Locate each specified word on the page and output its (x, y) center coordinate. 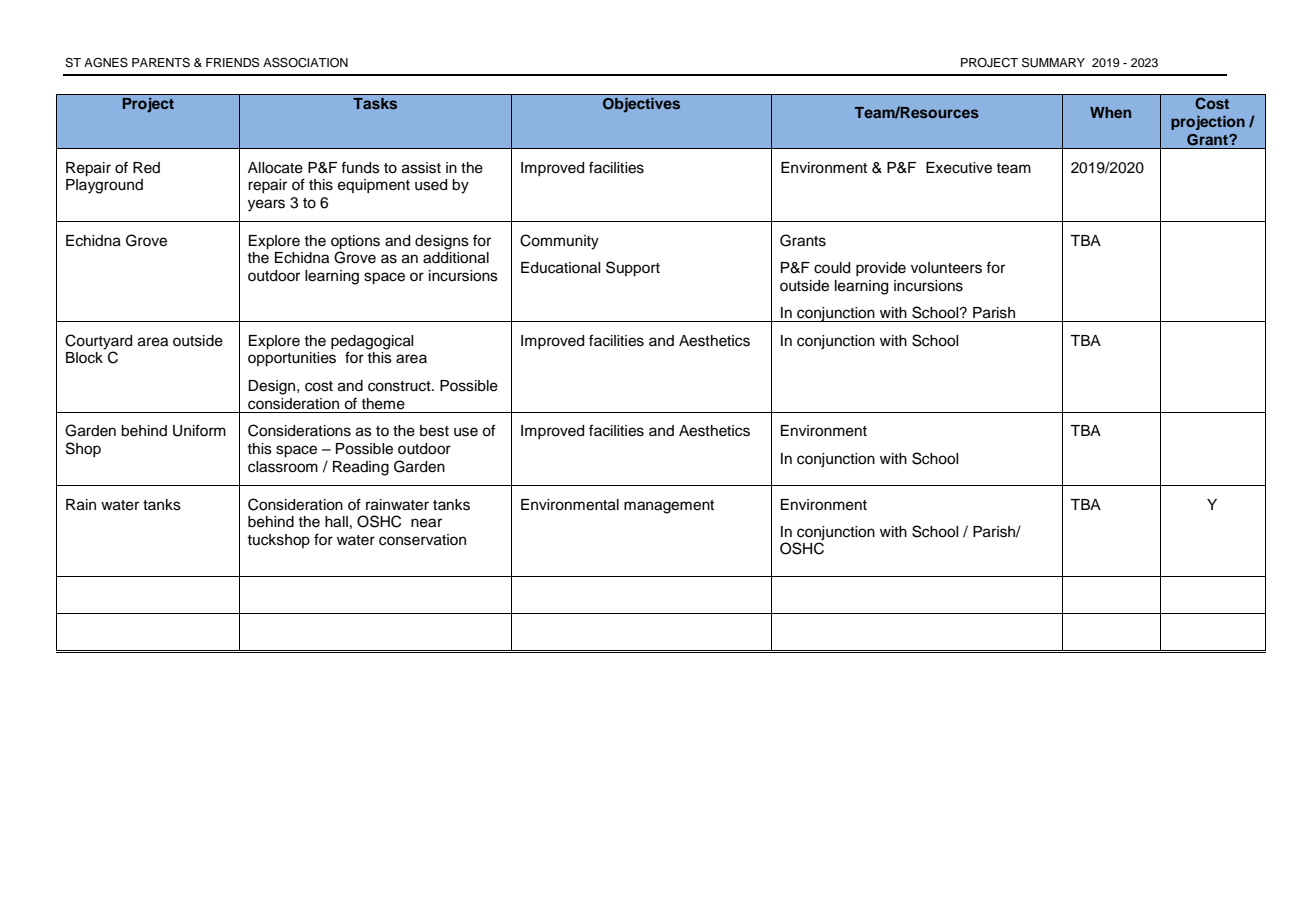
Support (633, 269)
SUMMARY (1053, 63)
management (669, 507)
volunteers (946, 268)
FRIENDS (232, 63)
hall (336, 522)
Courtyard (98, 343)
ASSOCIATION (305, 63)
